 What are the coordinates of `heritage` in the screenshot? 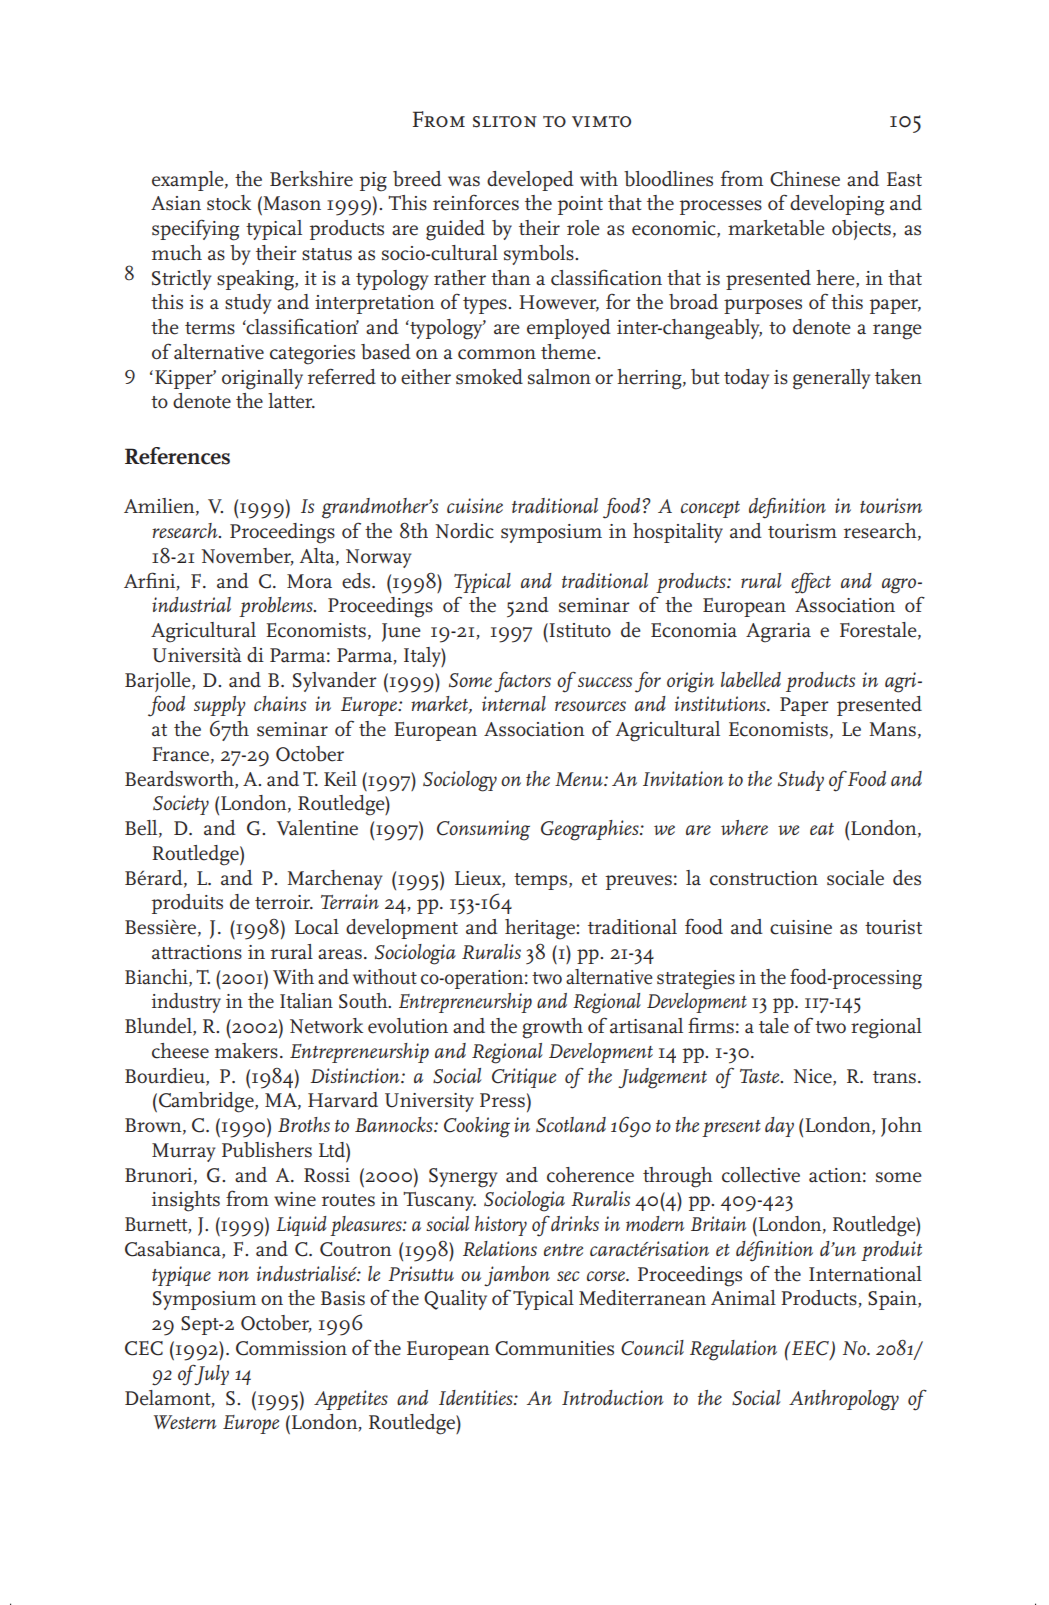 It's located at (541, 929).
